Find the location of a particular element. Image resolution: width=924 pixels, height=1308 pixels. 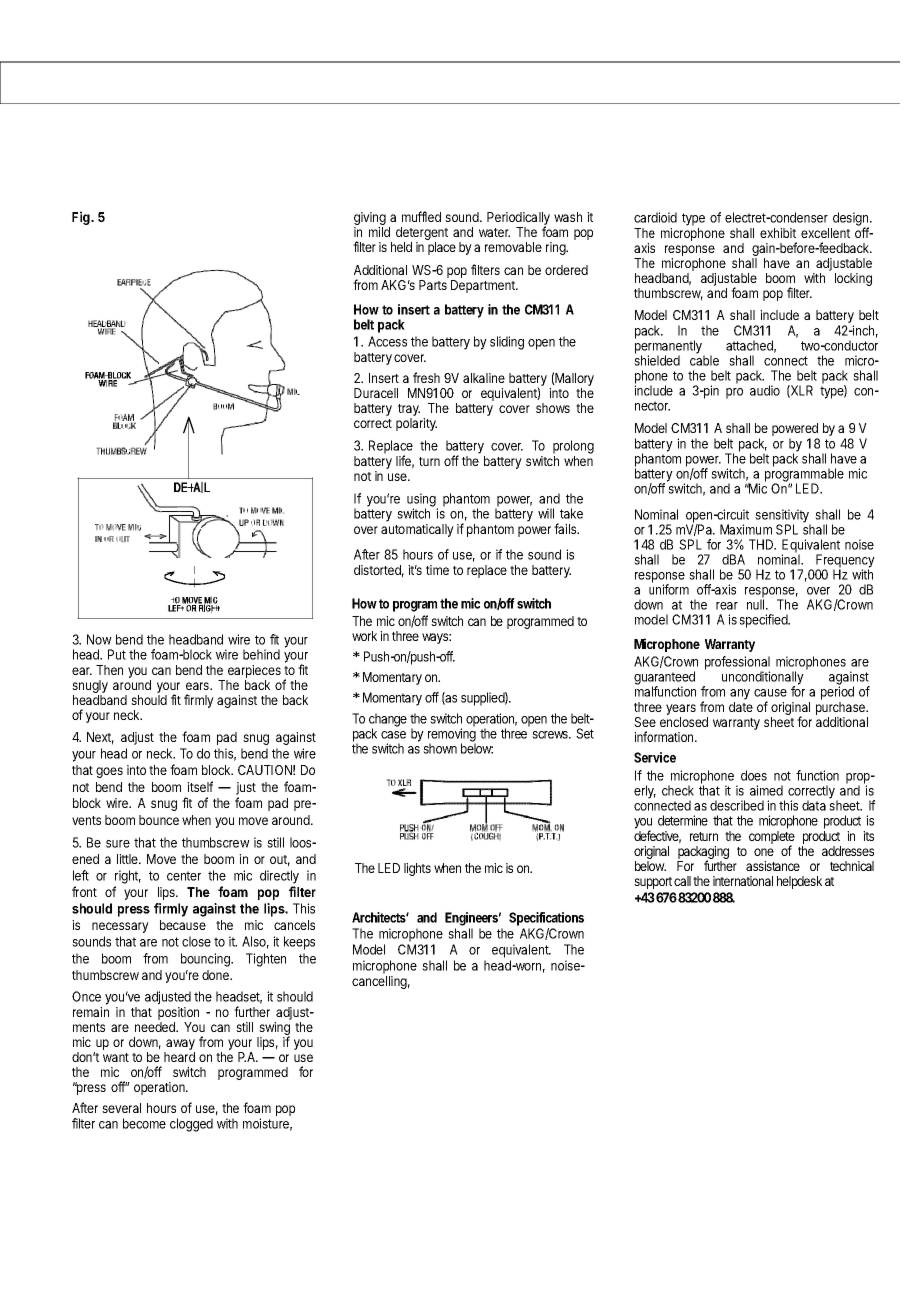

water is located at coordinates (494, 232).
